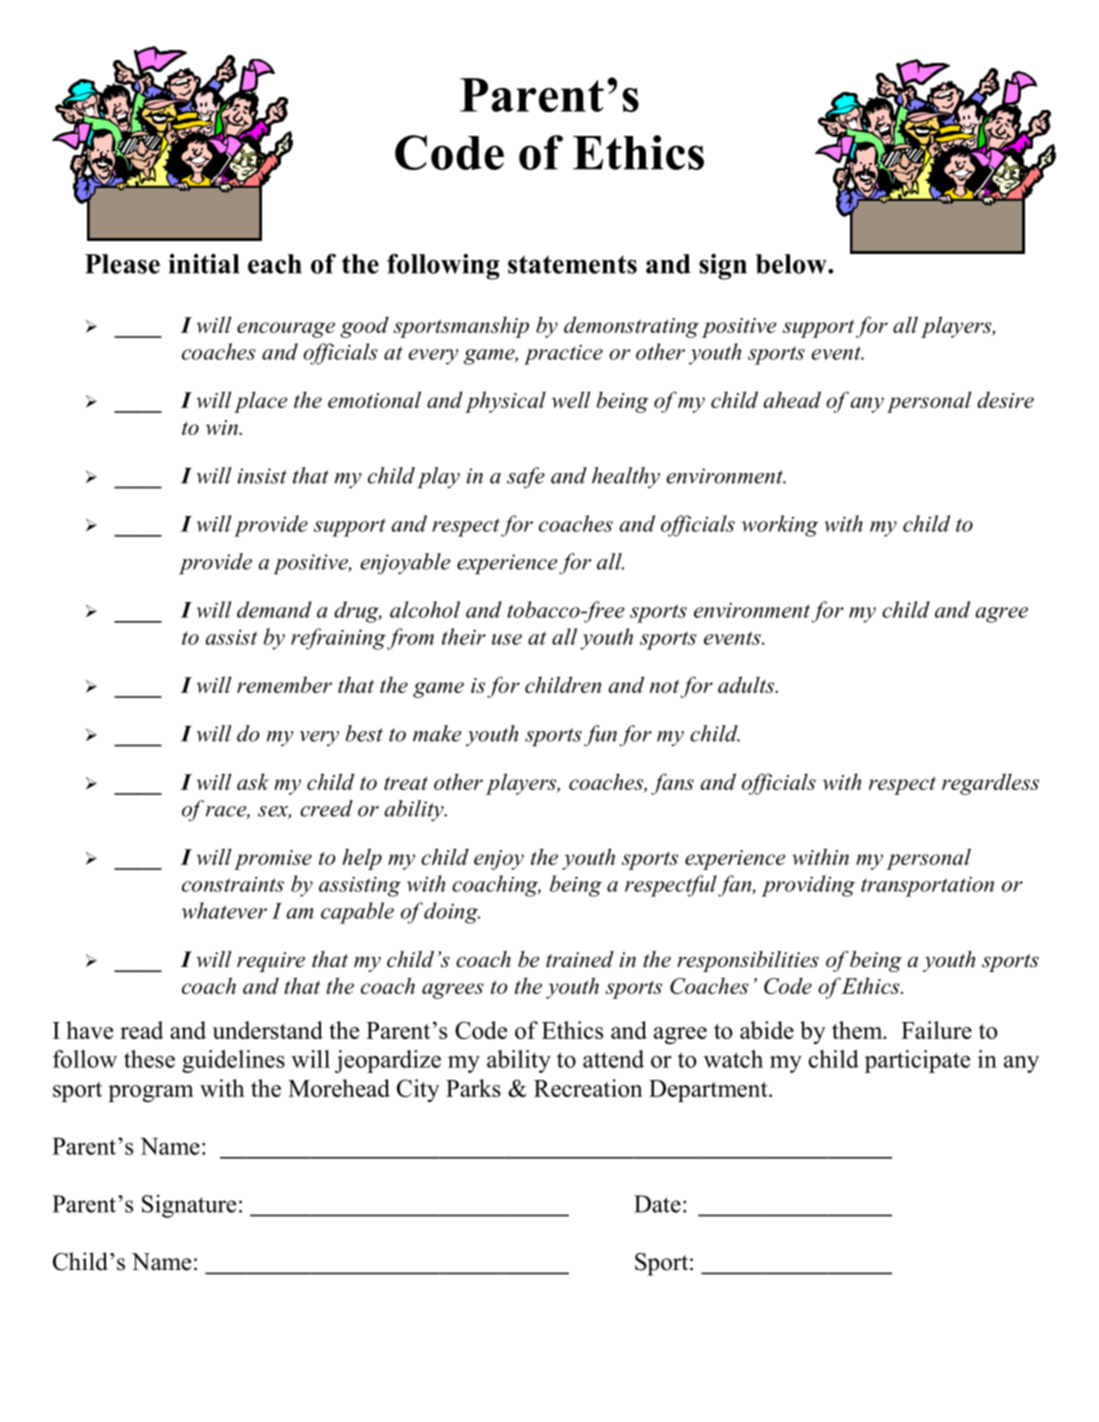  I want to click on program, so click(151, 1093).
